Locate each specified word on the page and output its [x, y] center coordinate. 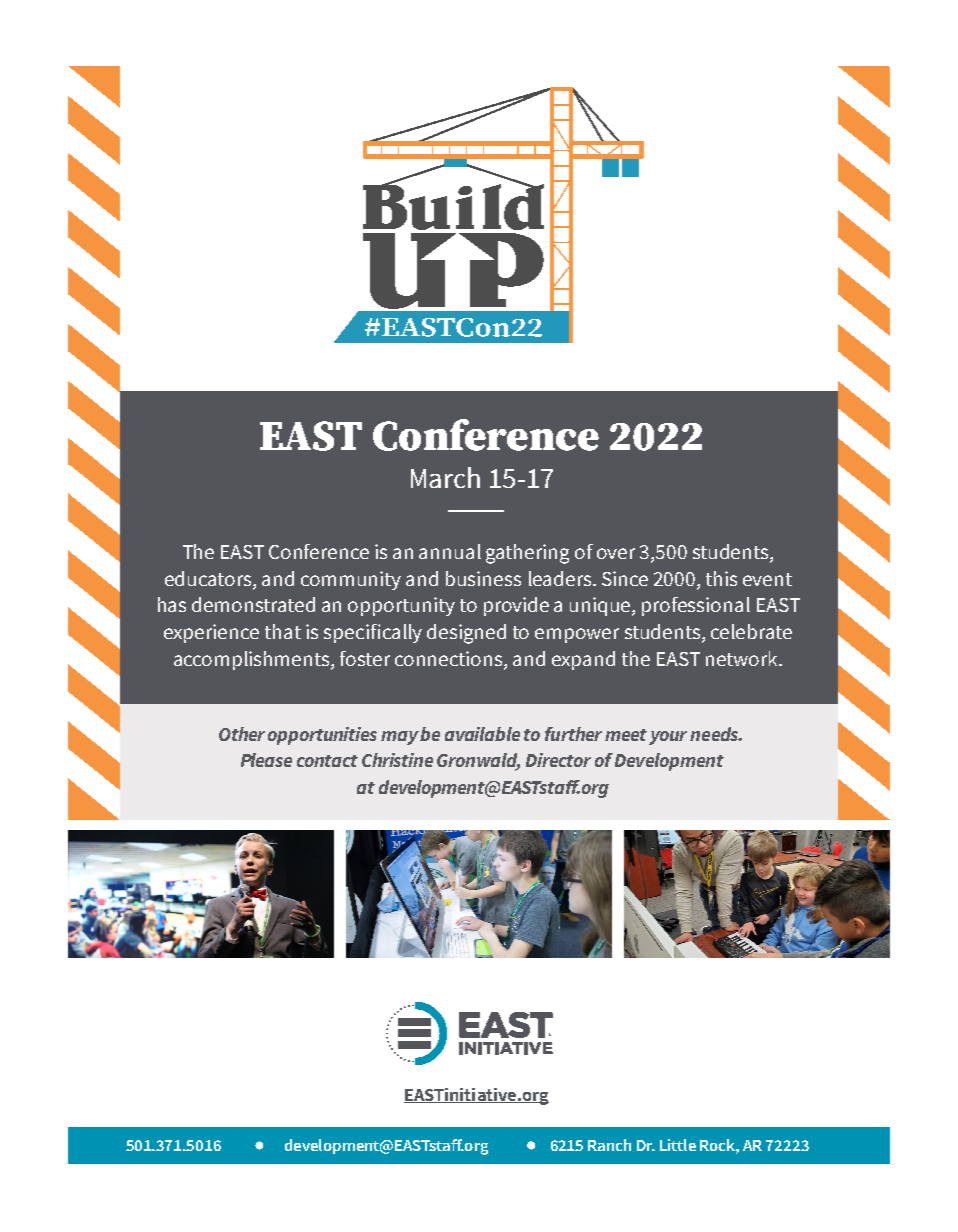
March [445, 477]
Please [266, 760]
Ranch [609, 1145]
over [616, 553]
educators [209, 578]
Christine [397, 760]
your [668, 738]
